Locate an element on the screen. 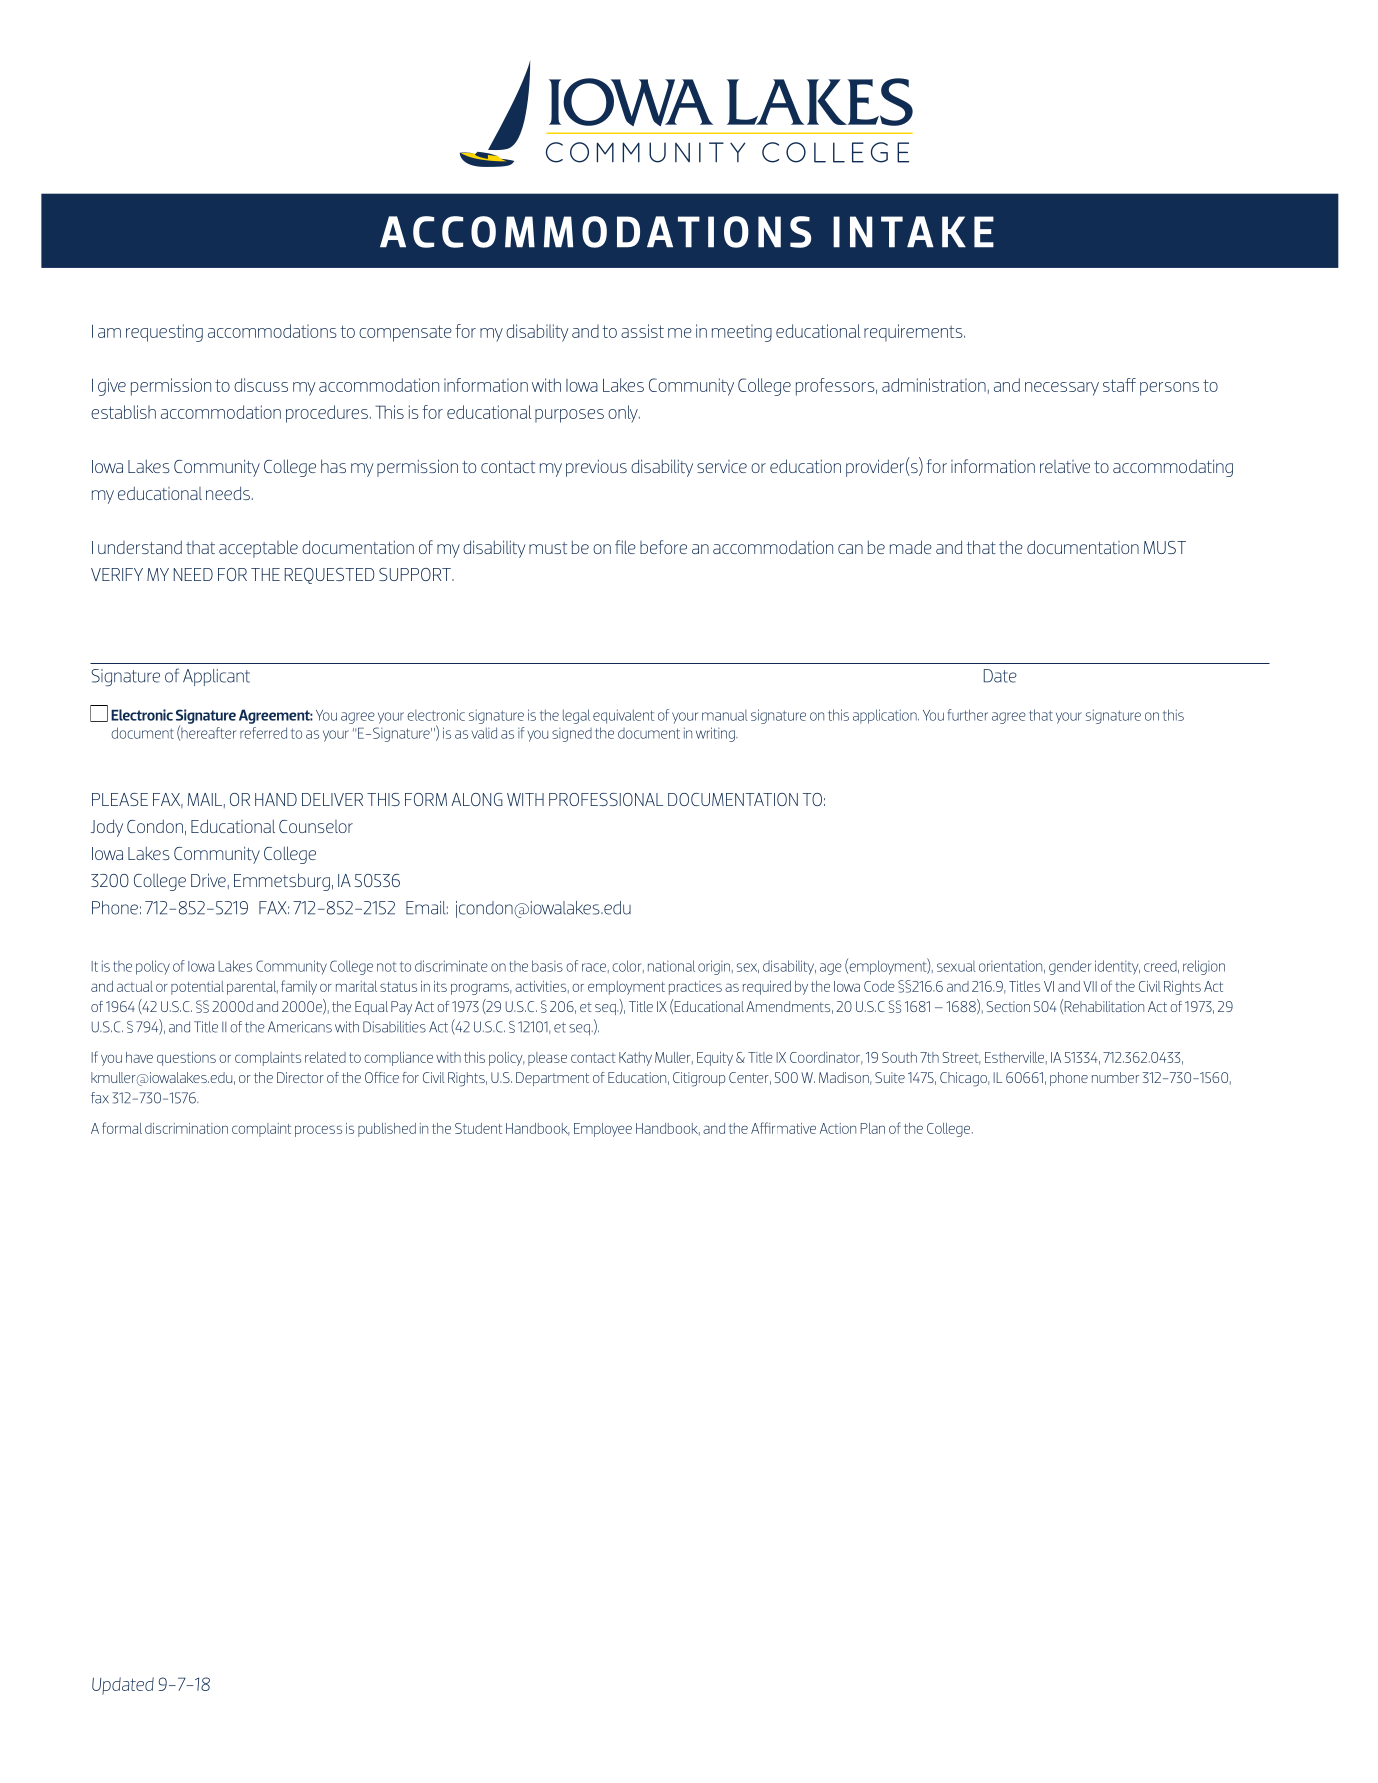 This screenshot has height=1783, width=1378. relative is located at coordinates (1065, 466).
